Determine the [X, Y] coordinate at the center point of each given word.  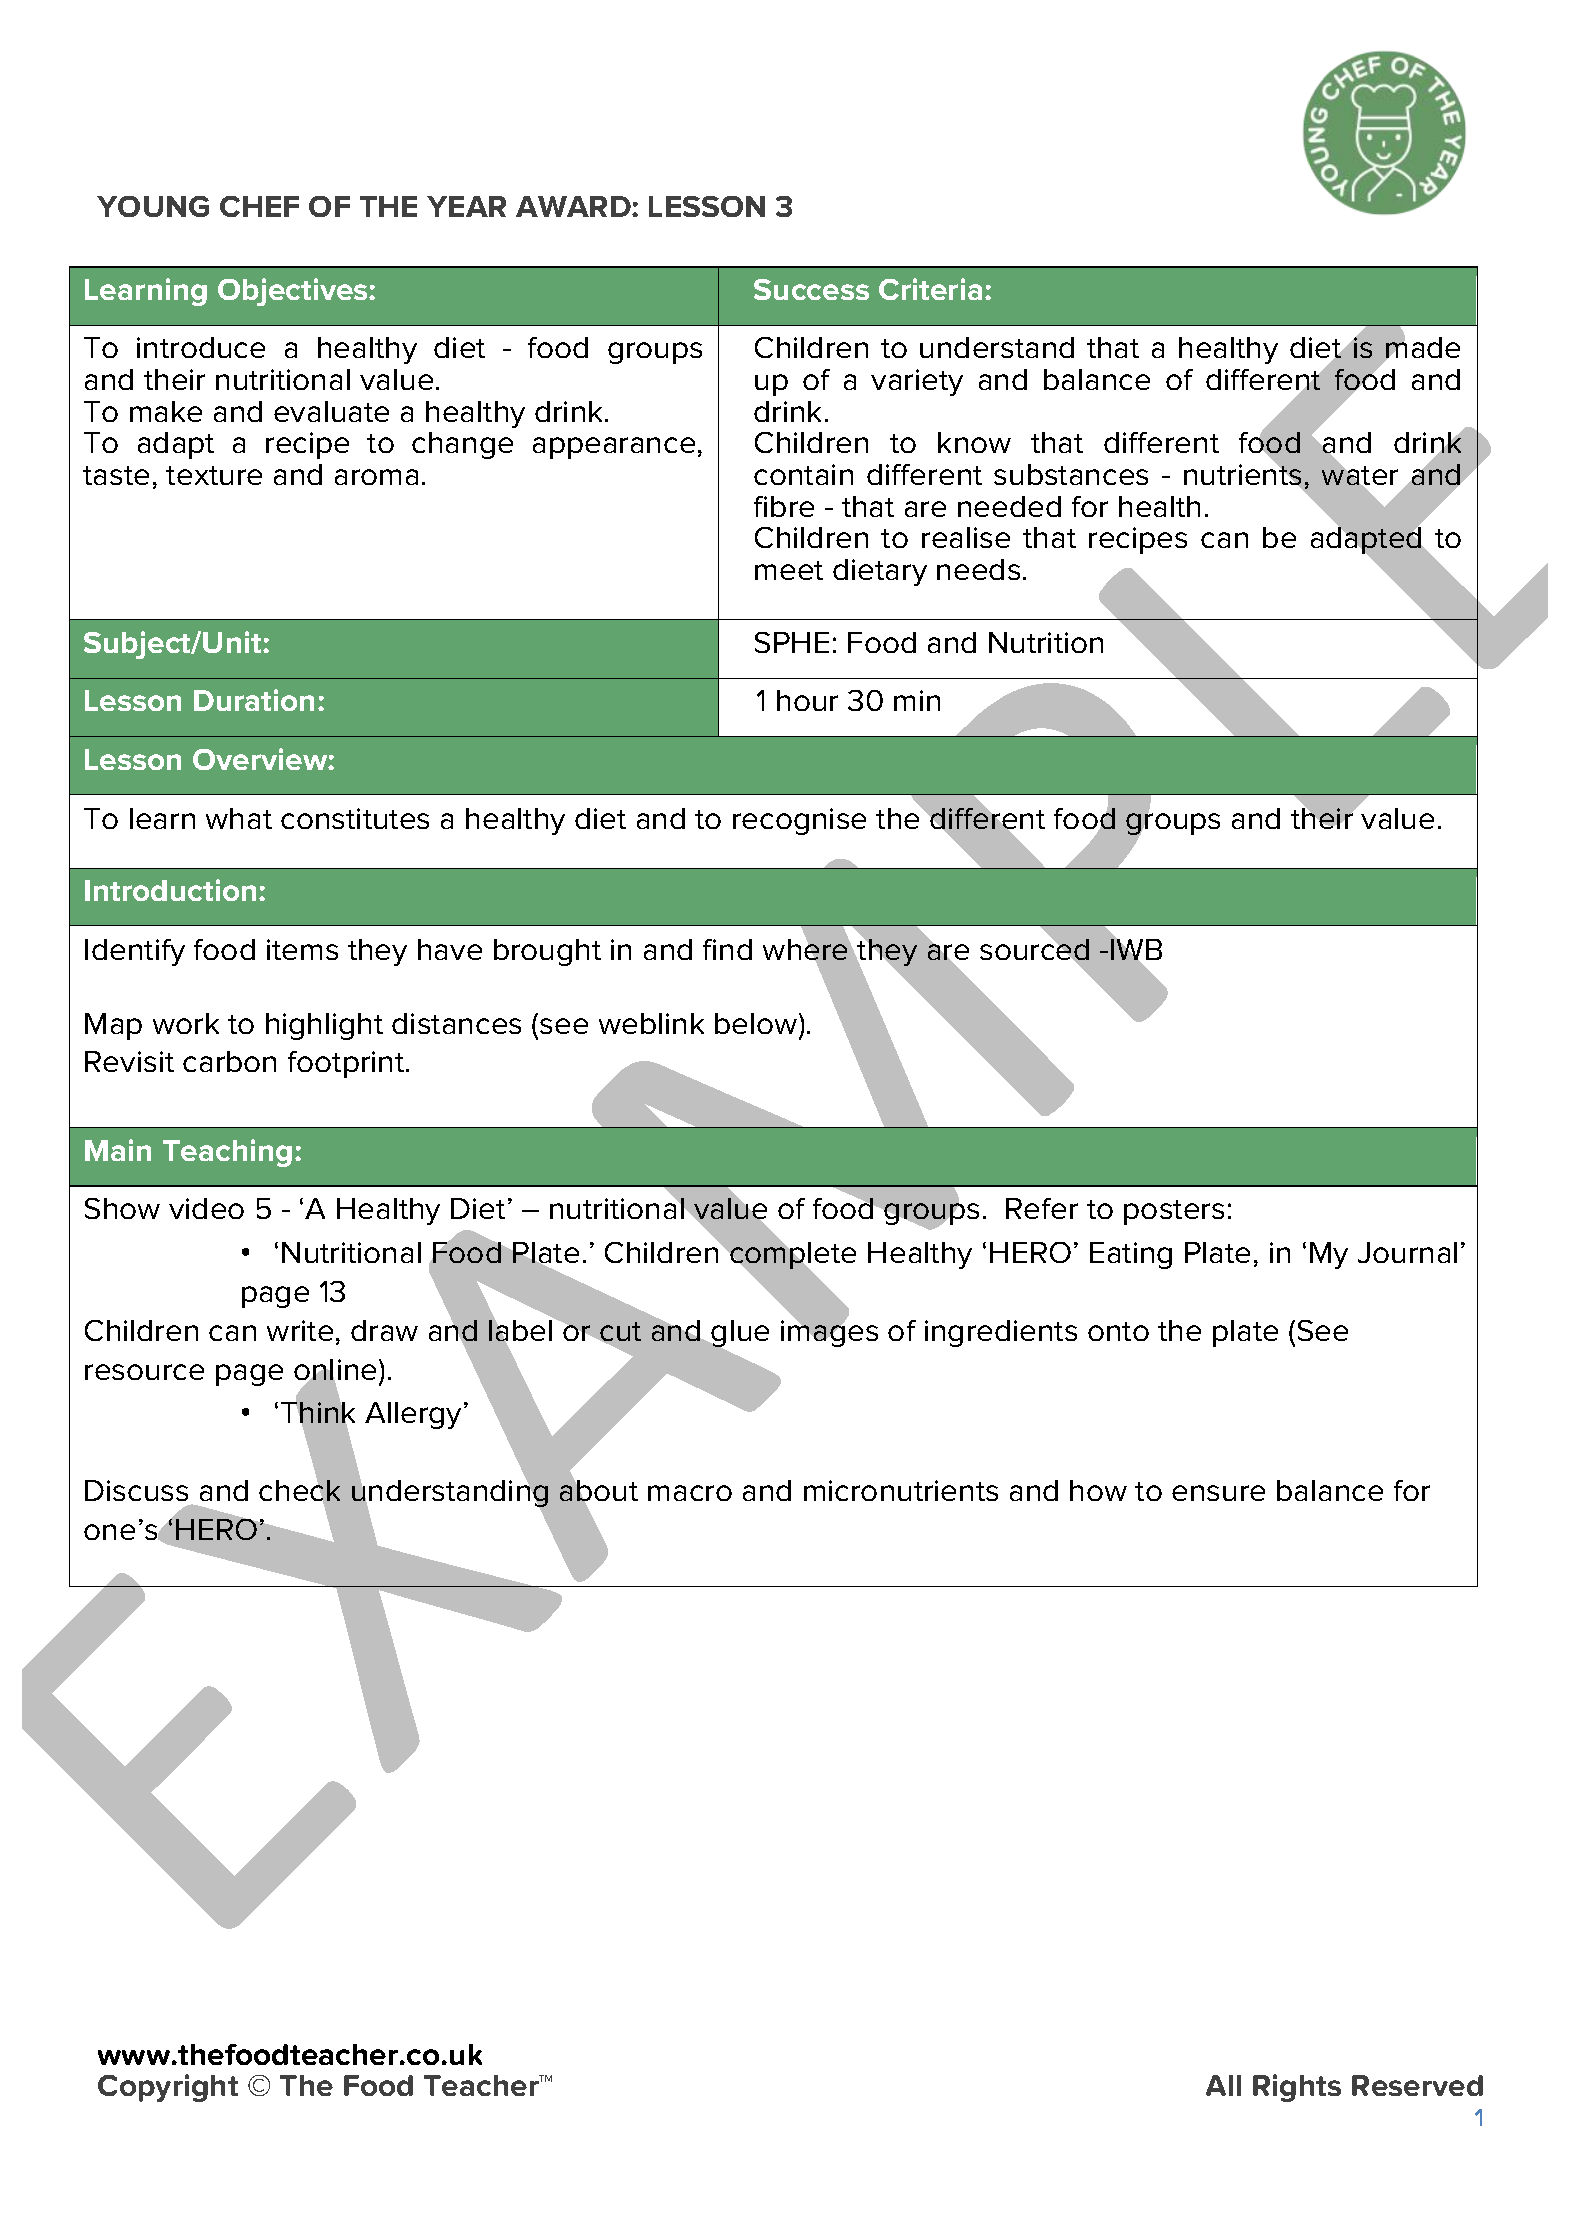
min [917, 700]
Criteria [930, 289]
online [335, 1371]
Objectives [294, 292]
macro [690, 1493]
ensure [1218, 1493]
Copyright [168, 2088]
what [239, 818]
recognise [799, 821]
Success [811, 289]
